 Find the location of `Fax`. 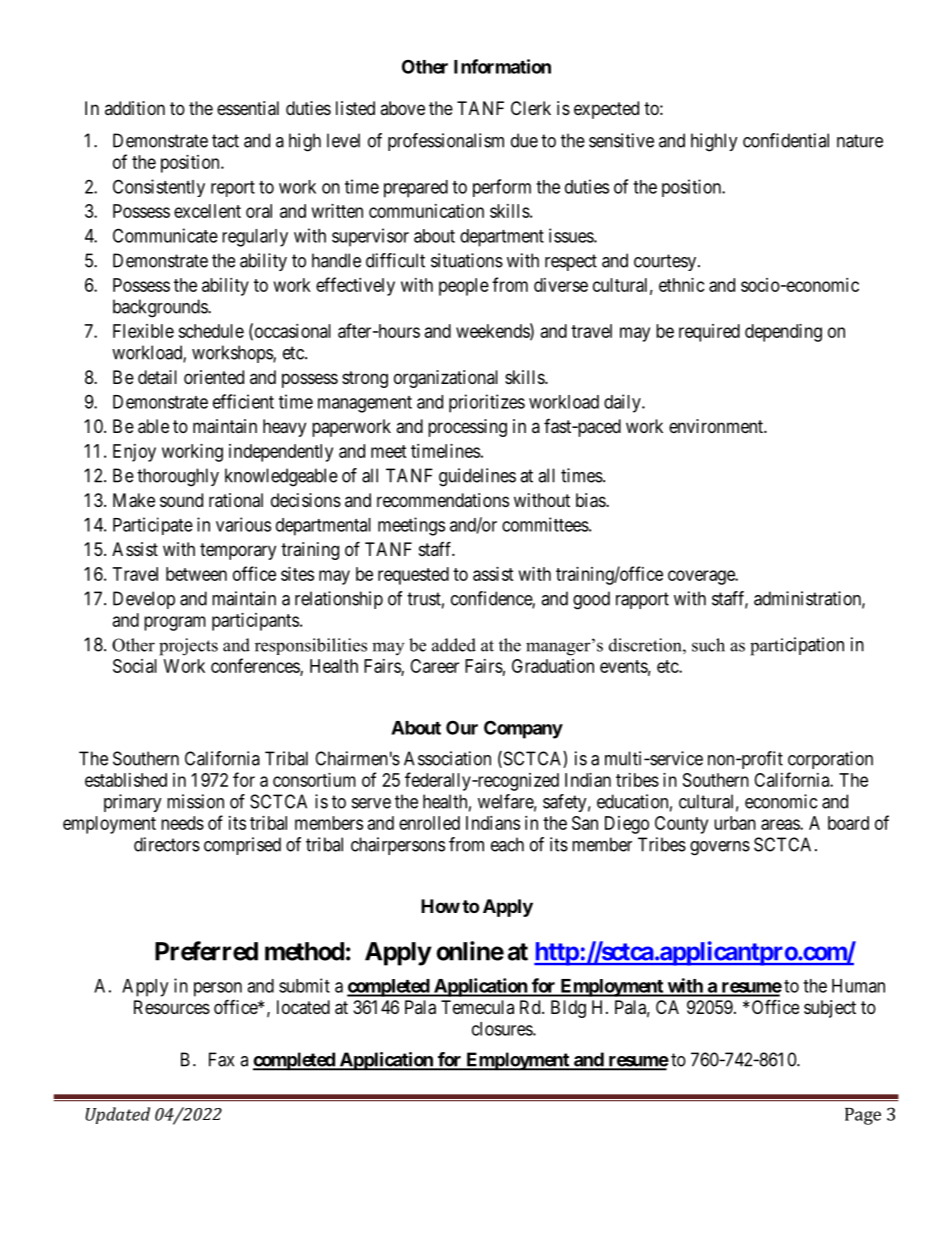

Fax is located at coordinates (221, 1059).
